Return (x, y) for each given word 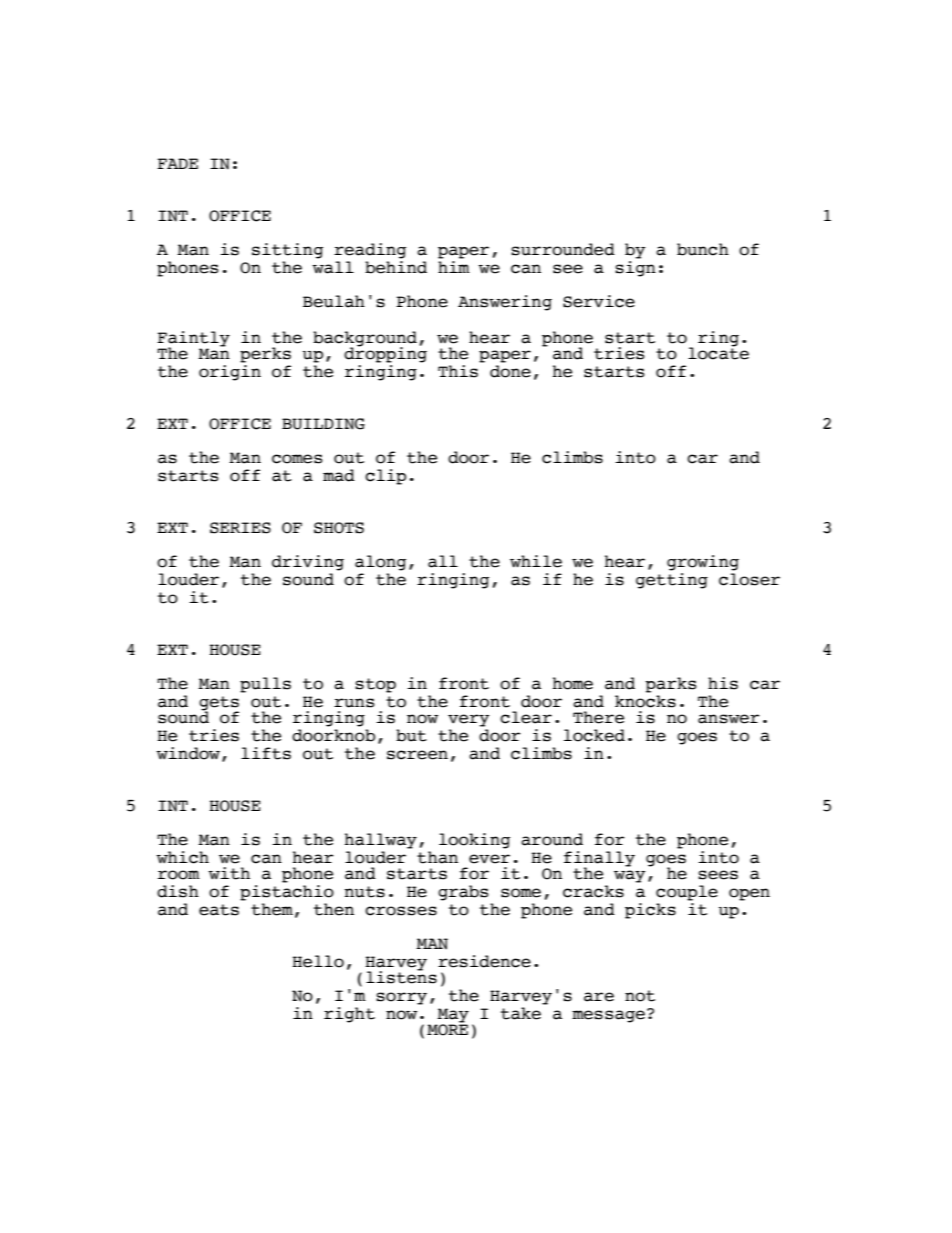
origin (230, 373)
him (454, 267)
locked (594, 735)
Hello (318, 961)
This (458, 371)
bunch (703, 249)
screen (417, 755)
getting (672, 581)
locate (718, 353)
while (536, 561)
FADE (177, 163)
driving (308, 563)
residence (484, 961)
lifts (266, 753)
